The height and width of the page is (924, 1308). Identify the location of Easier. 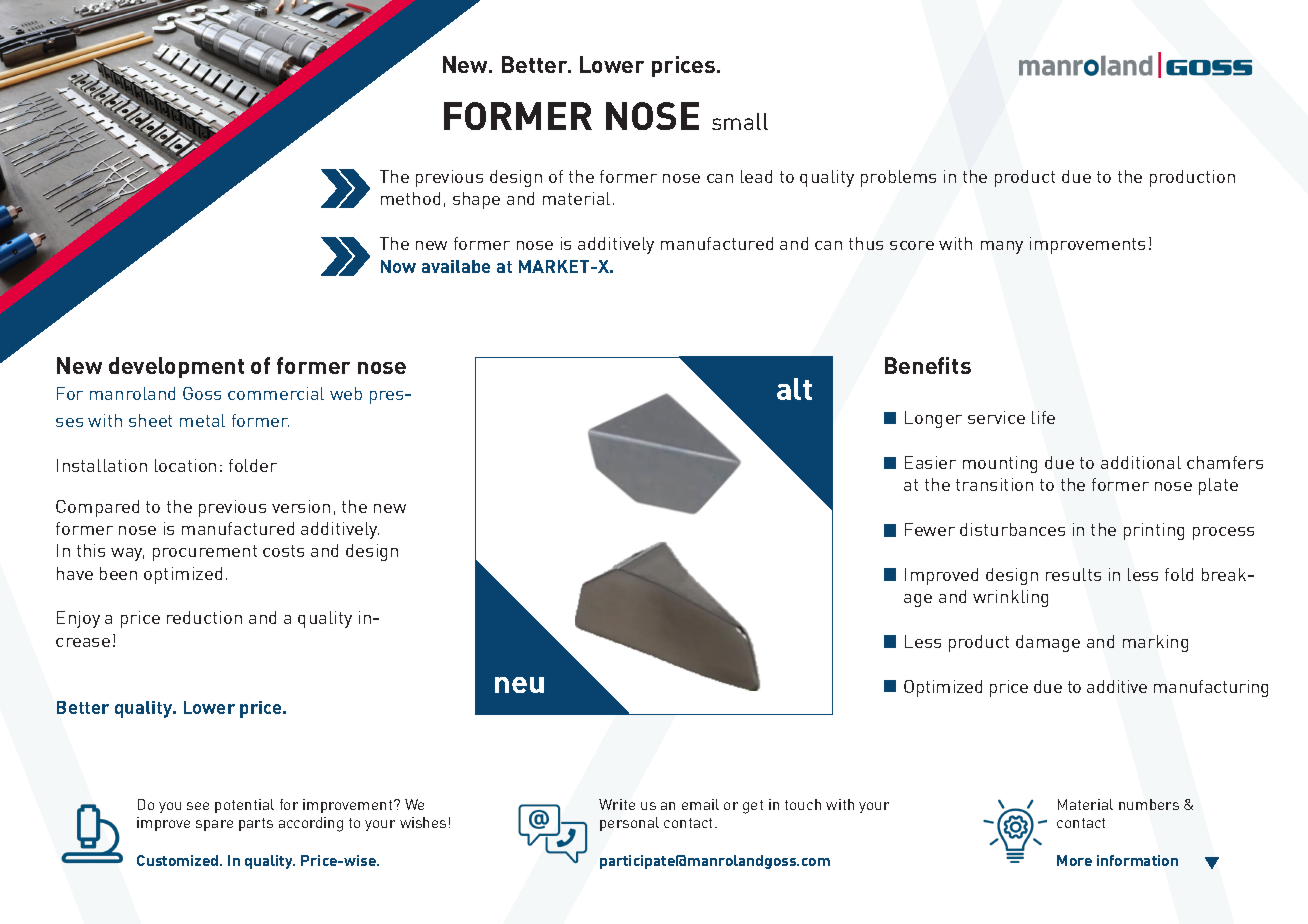
(930, 462).
